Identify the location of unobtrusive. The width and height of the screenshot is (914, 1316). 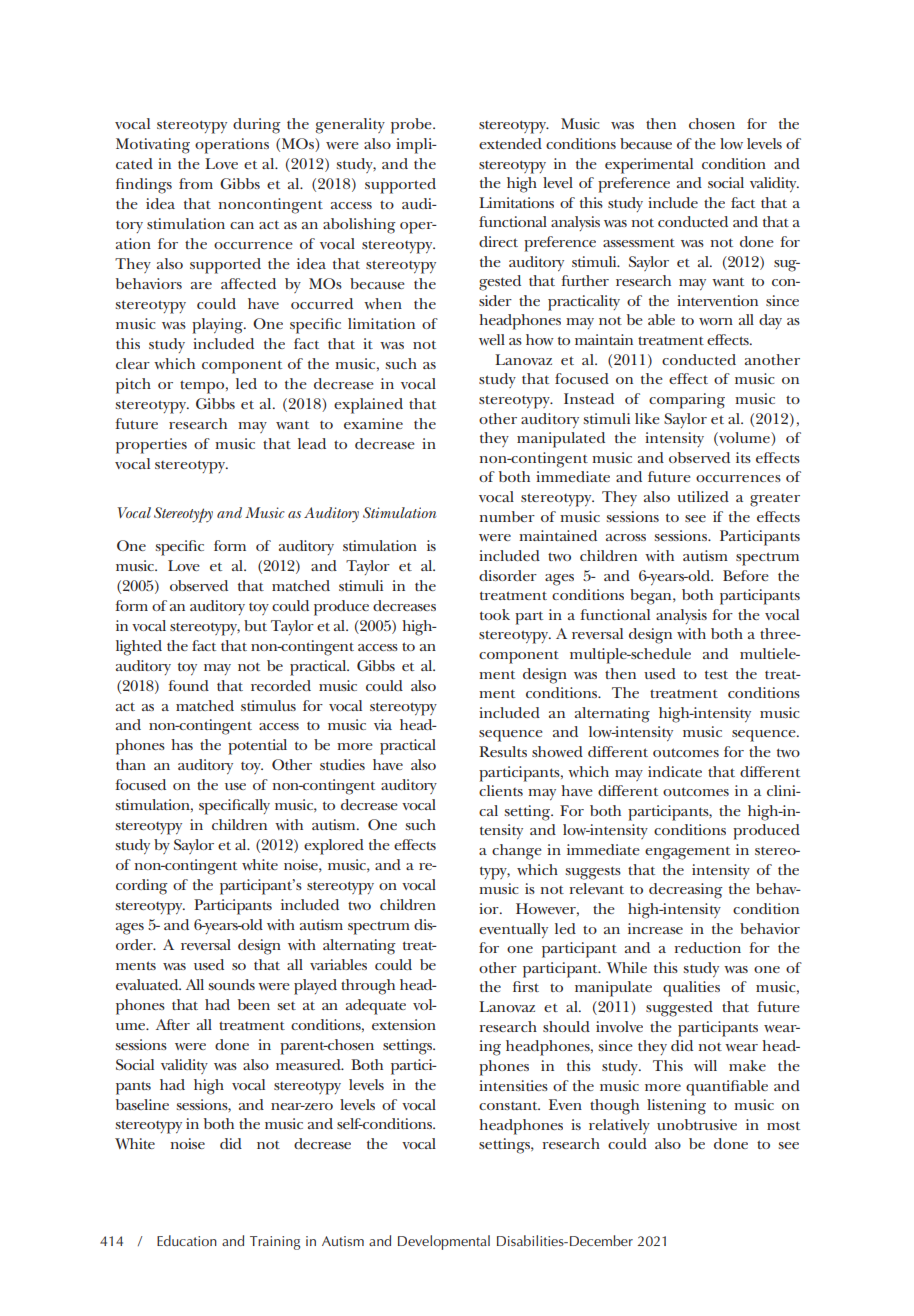
(697, 1124).
